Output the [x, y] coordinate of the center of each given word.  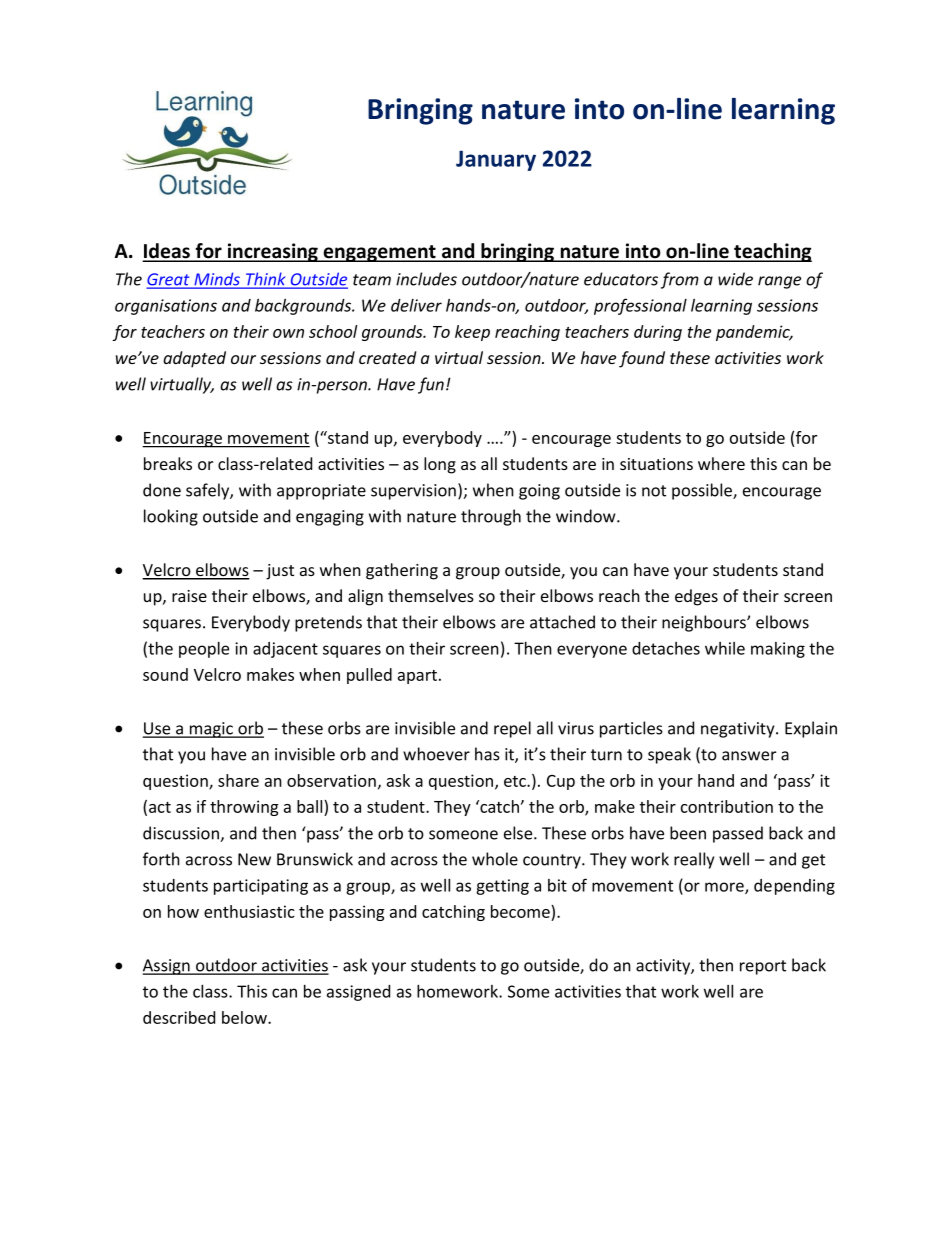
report [763, 967]
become [521, 913]
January [496, 160]
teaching [772, 252]
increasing [272, 252]
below [245, 1017]
